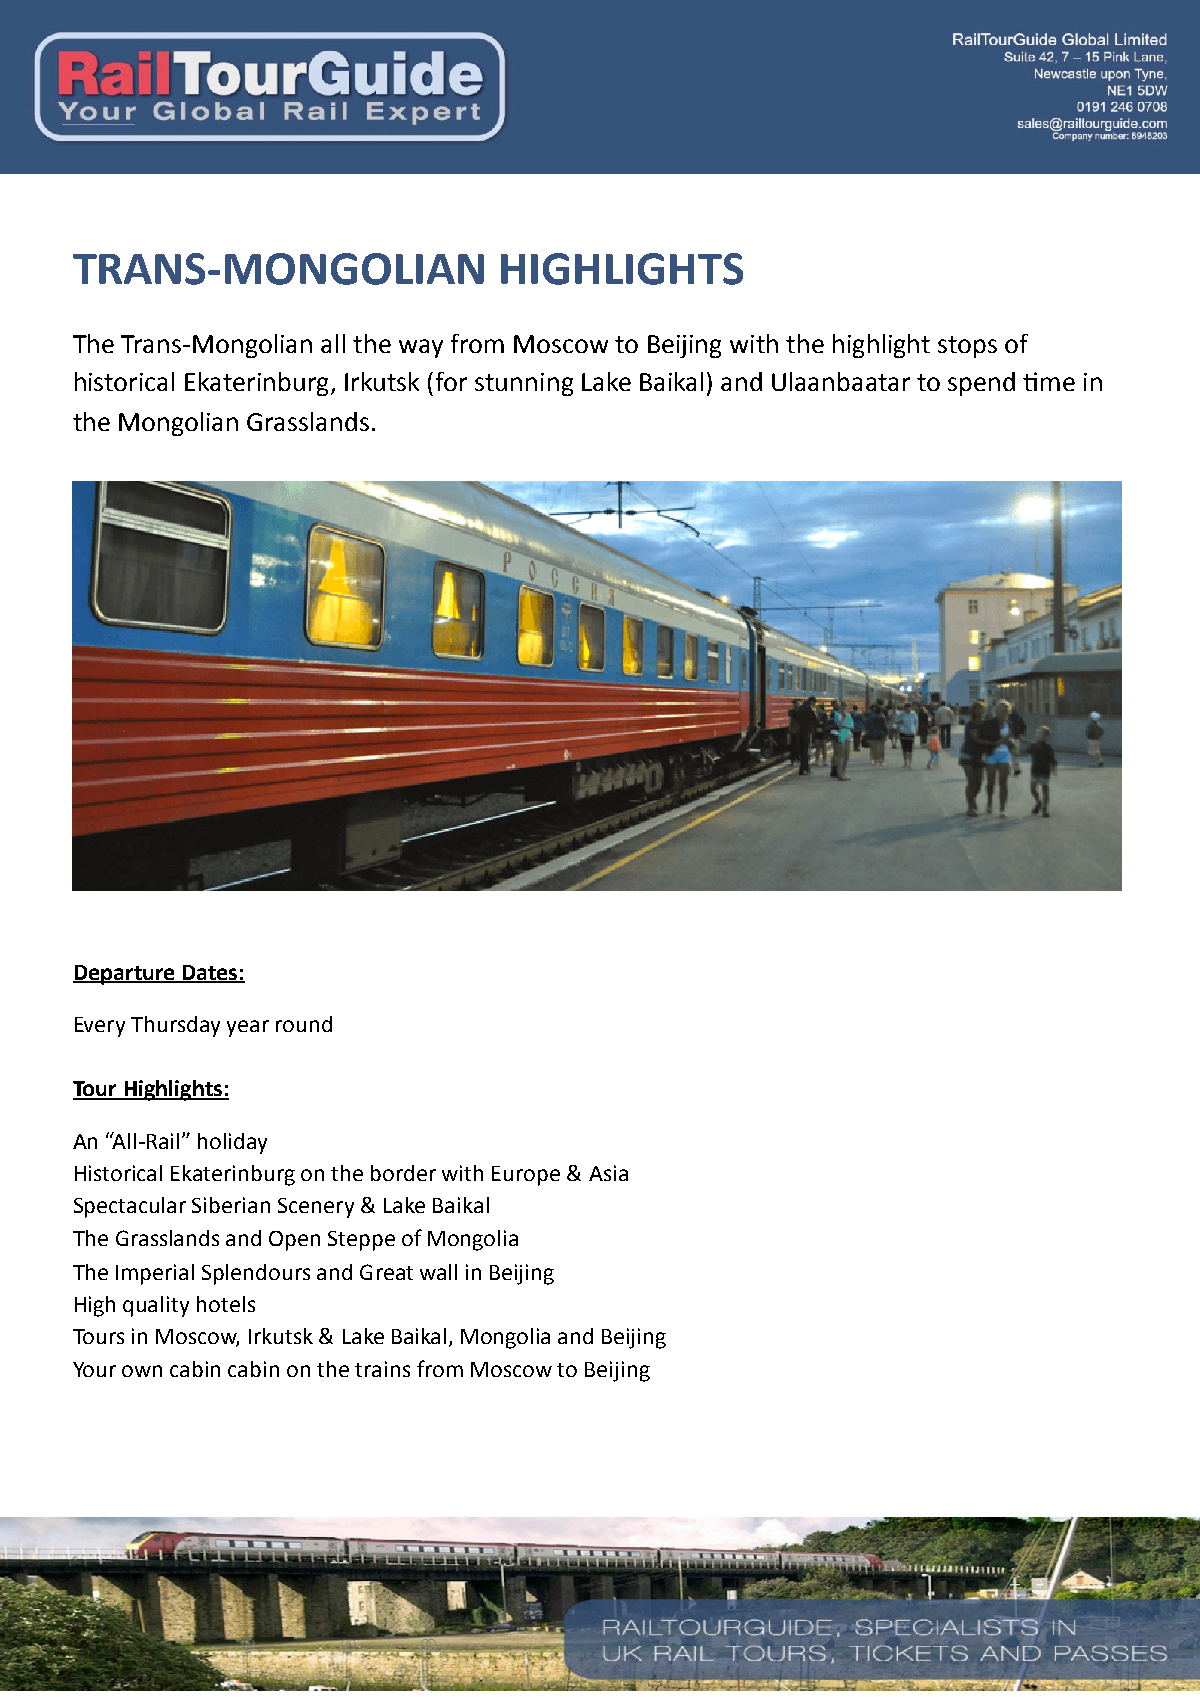 Image resolution: width=1200 pixels, height=1697 pixels. Describe the element at coordinates (451, 381) in the screenshot. I see `for` at that location.
